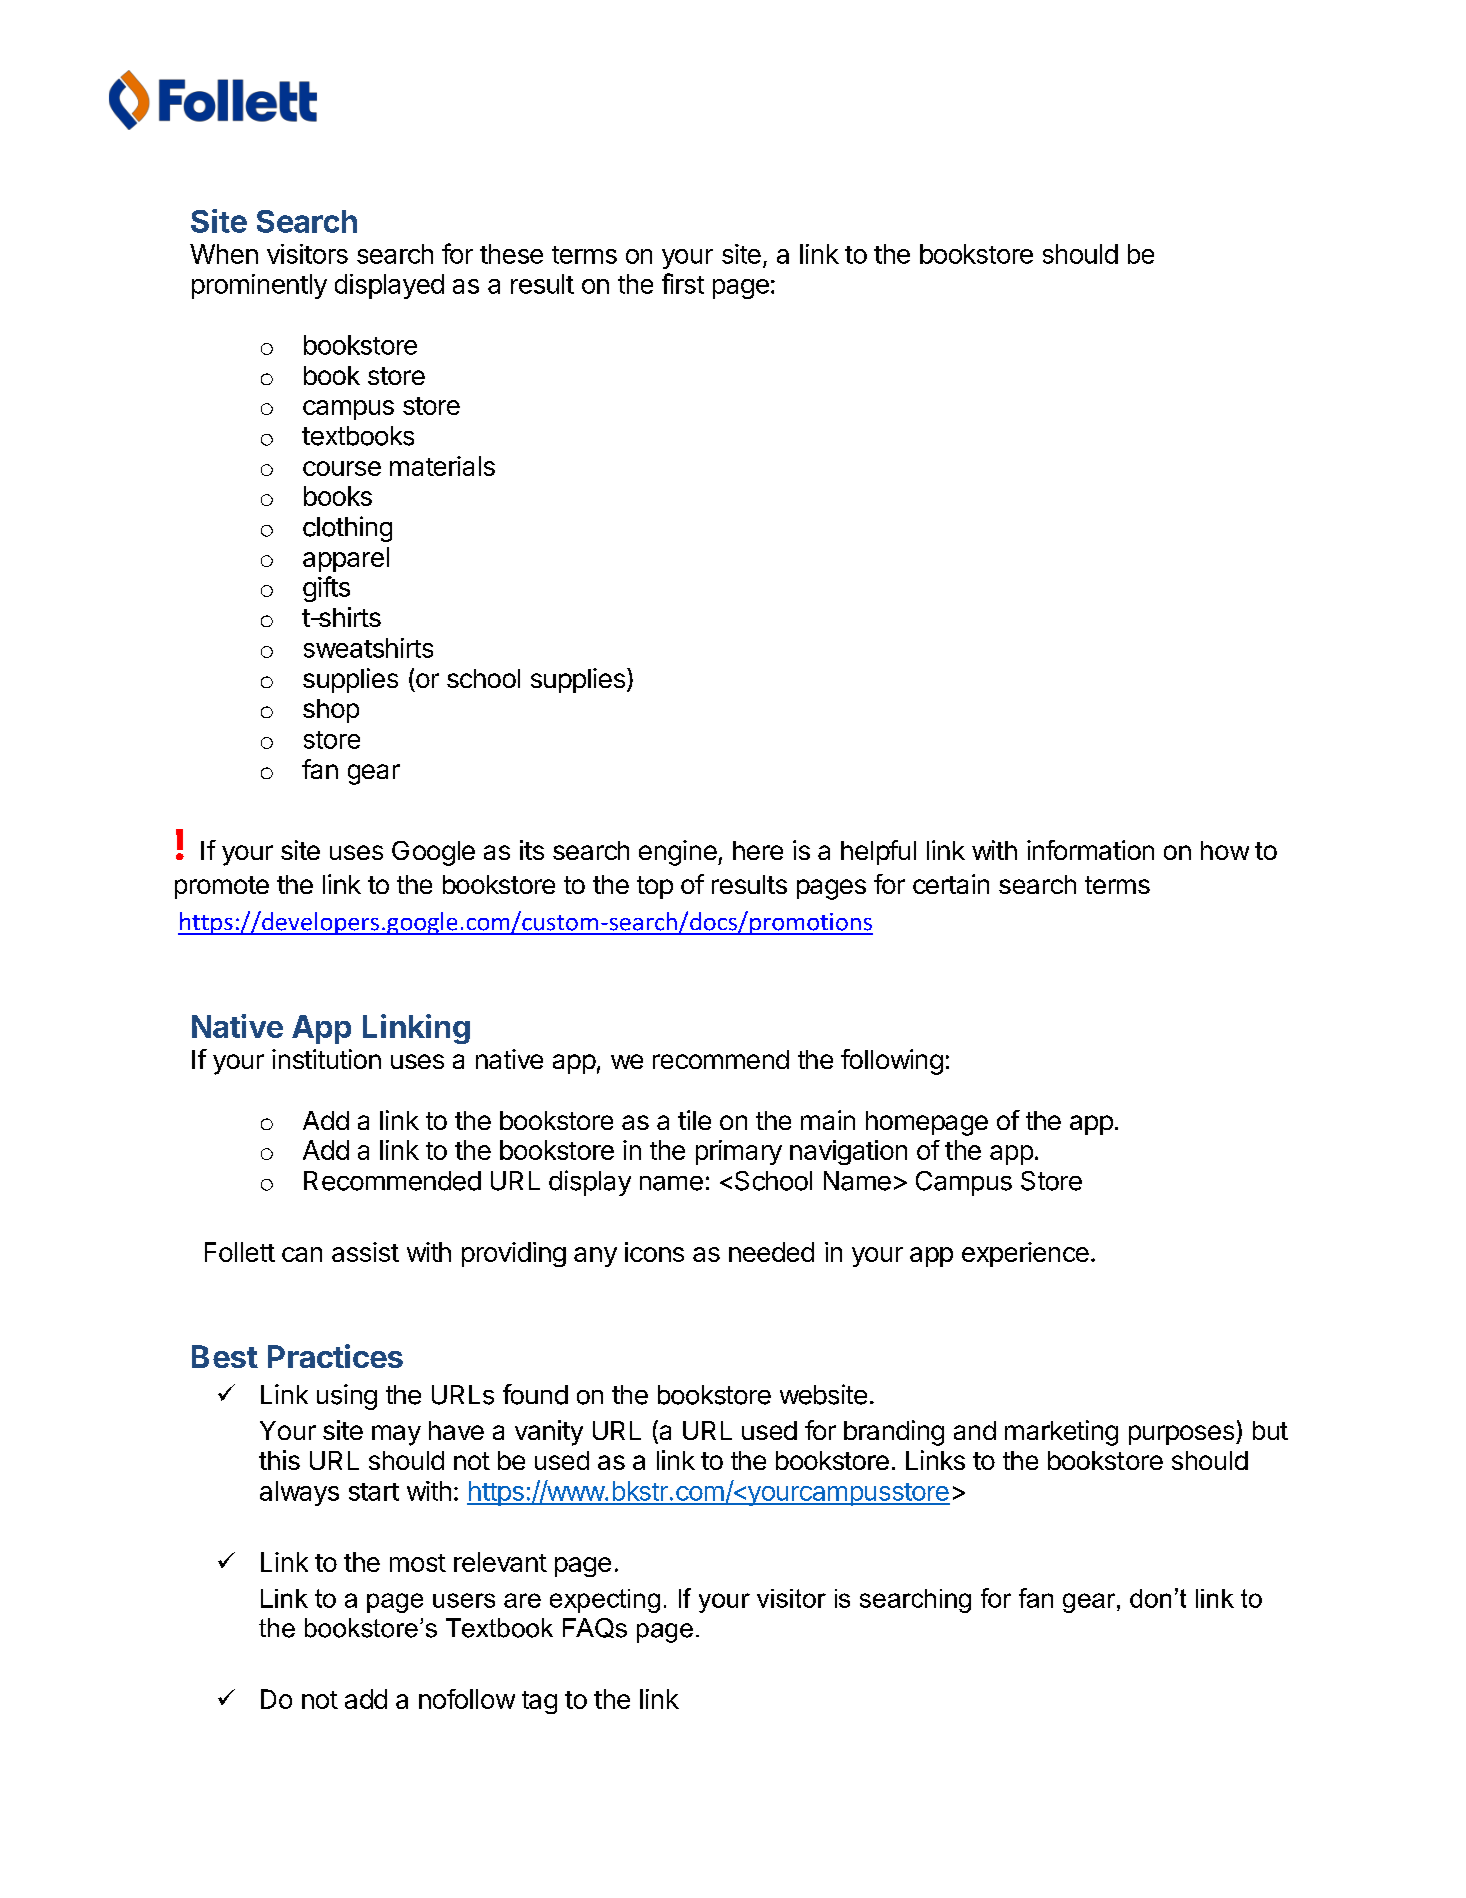  What do you see at coordinates (511, 254) in the image?
I see `these` at bounding box center [511, 254].
